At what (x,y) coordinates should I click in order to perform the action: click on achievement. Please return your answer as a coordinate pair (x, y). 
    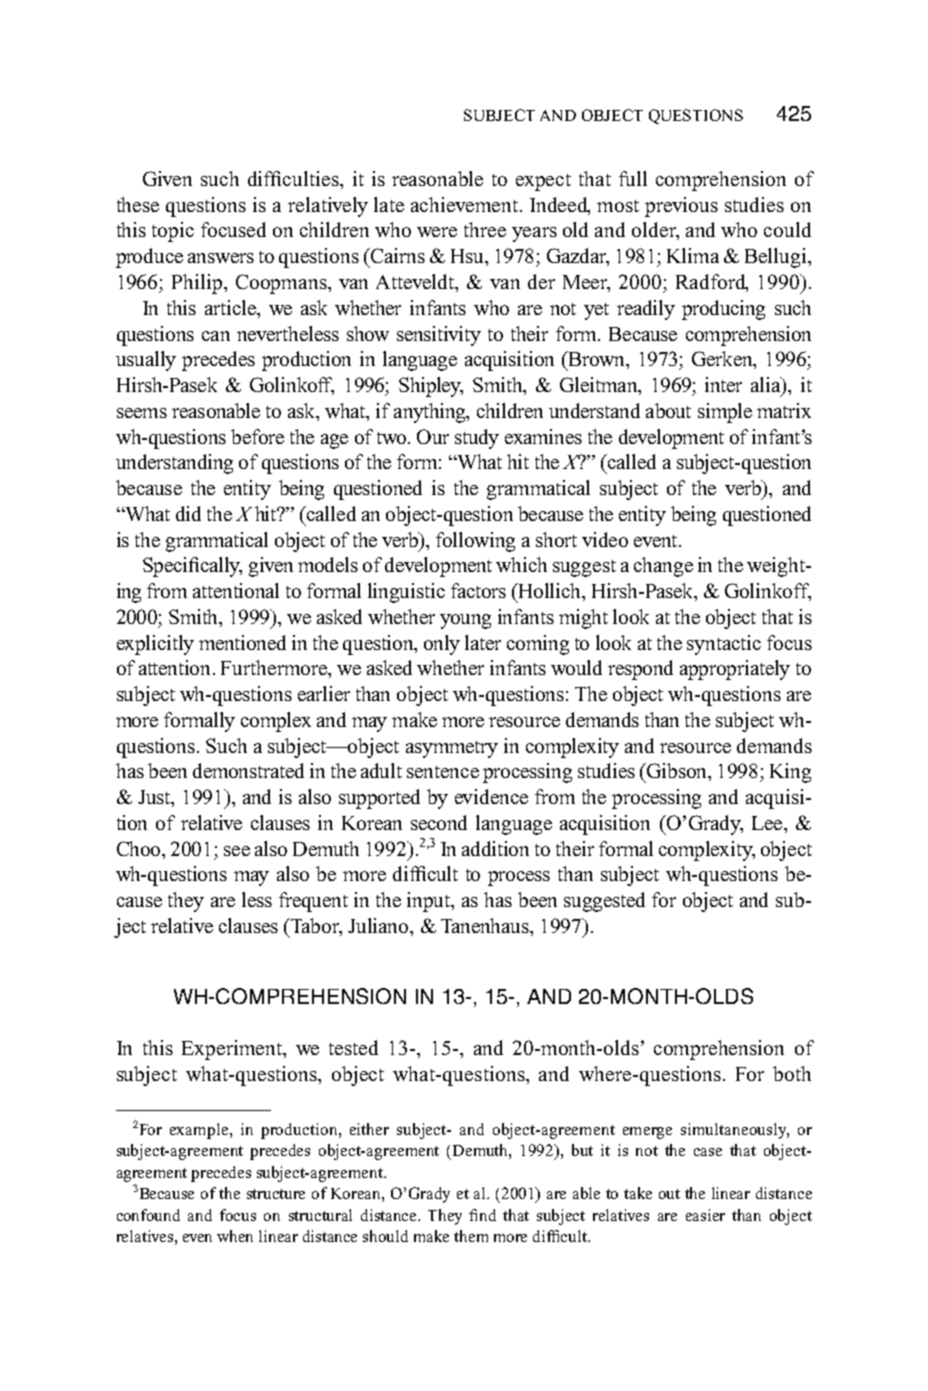
    Looking at the image, I should click on (466, 204).
